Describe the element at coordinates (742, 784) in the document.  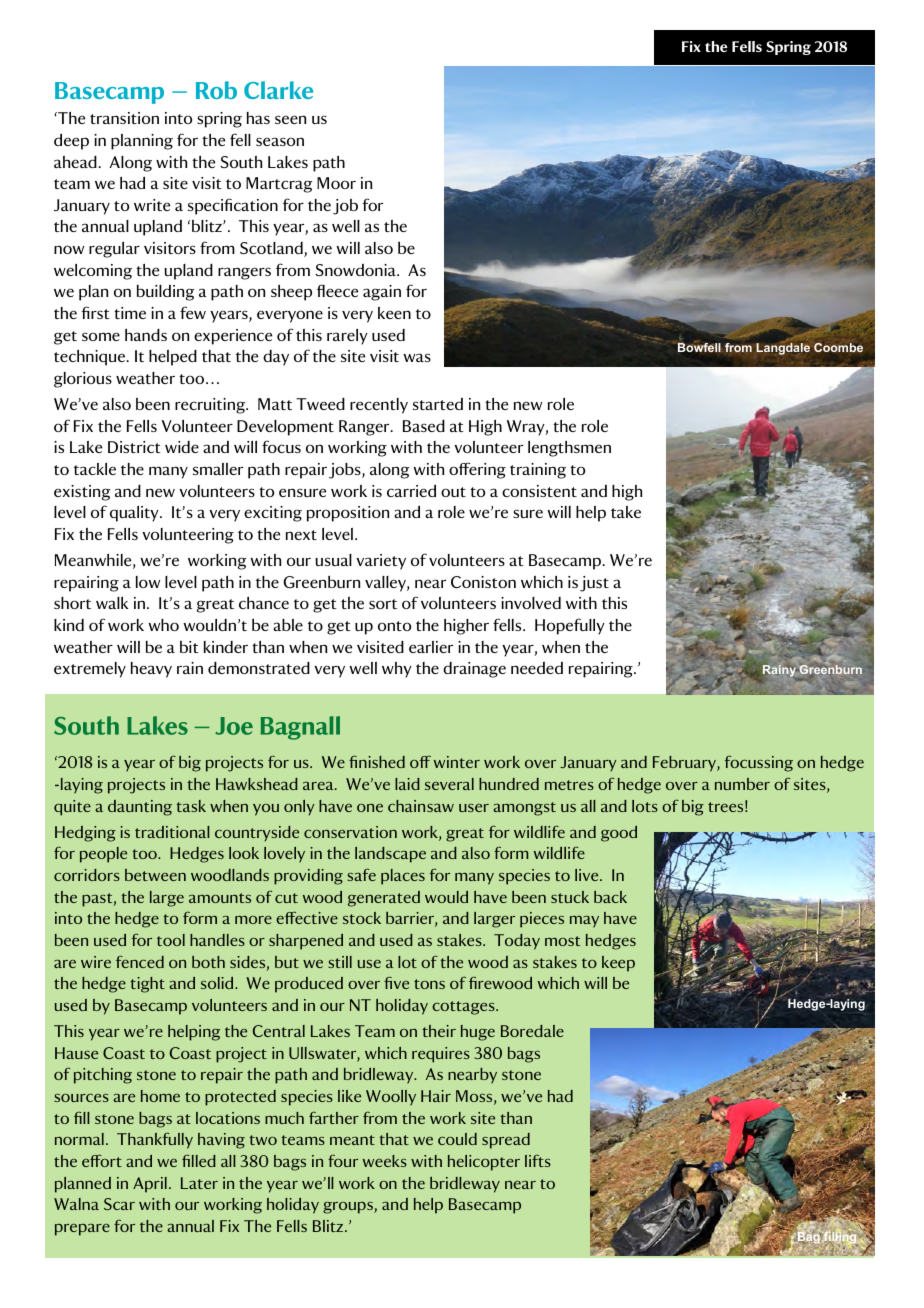
I see `number` at that location.
